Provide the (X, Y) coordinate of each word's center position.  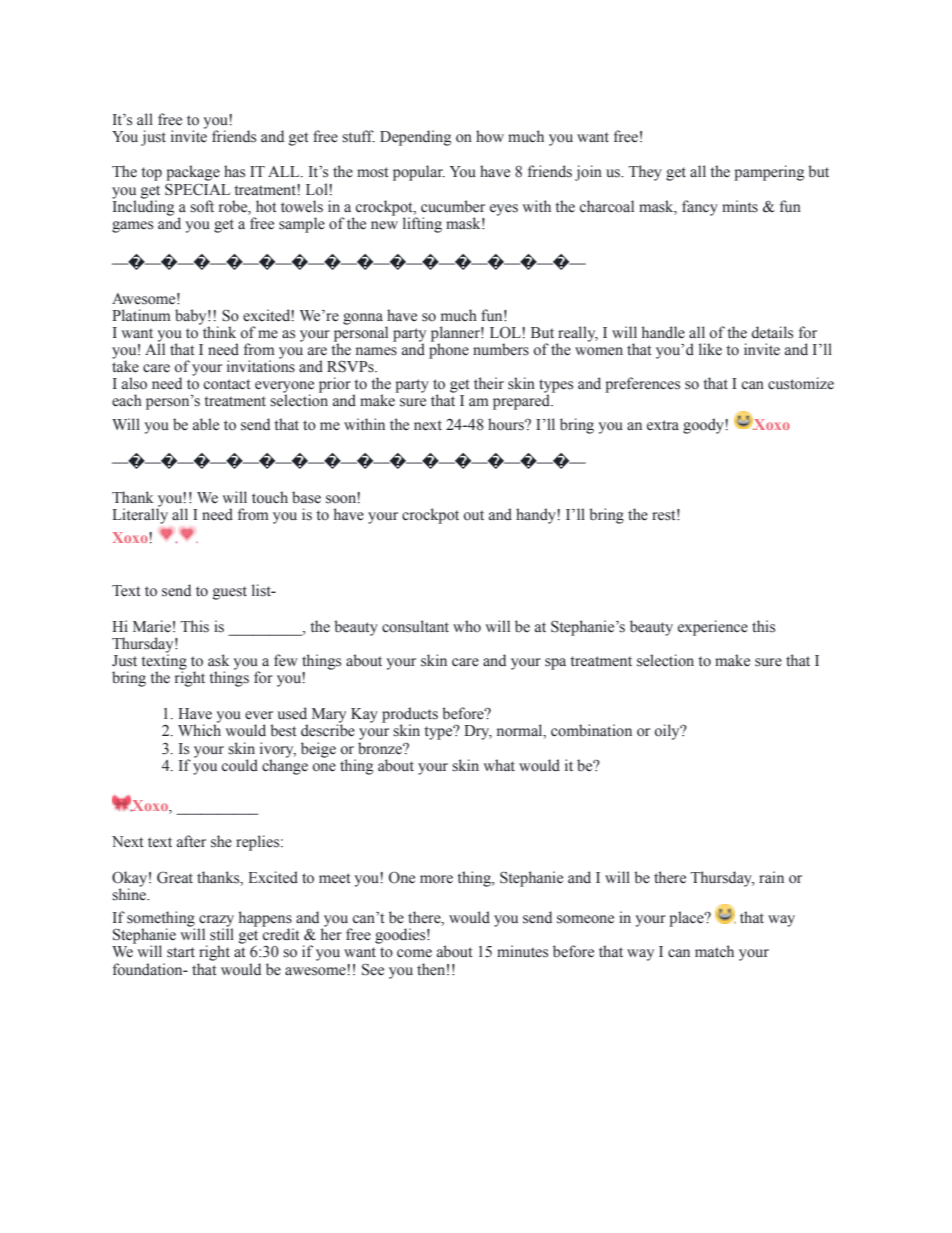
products (410, 716)
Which (199, 730)
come (414, 953)
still (222, 934)
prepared (523, 402)
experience (713, 628)
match (714, 951)
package (193, 173)
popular (419, 173)
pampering (769, 173)
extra (663, 425)
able (206, 424)
